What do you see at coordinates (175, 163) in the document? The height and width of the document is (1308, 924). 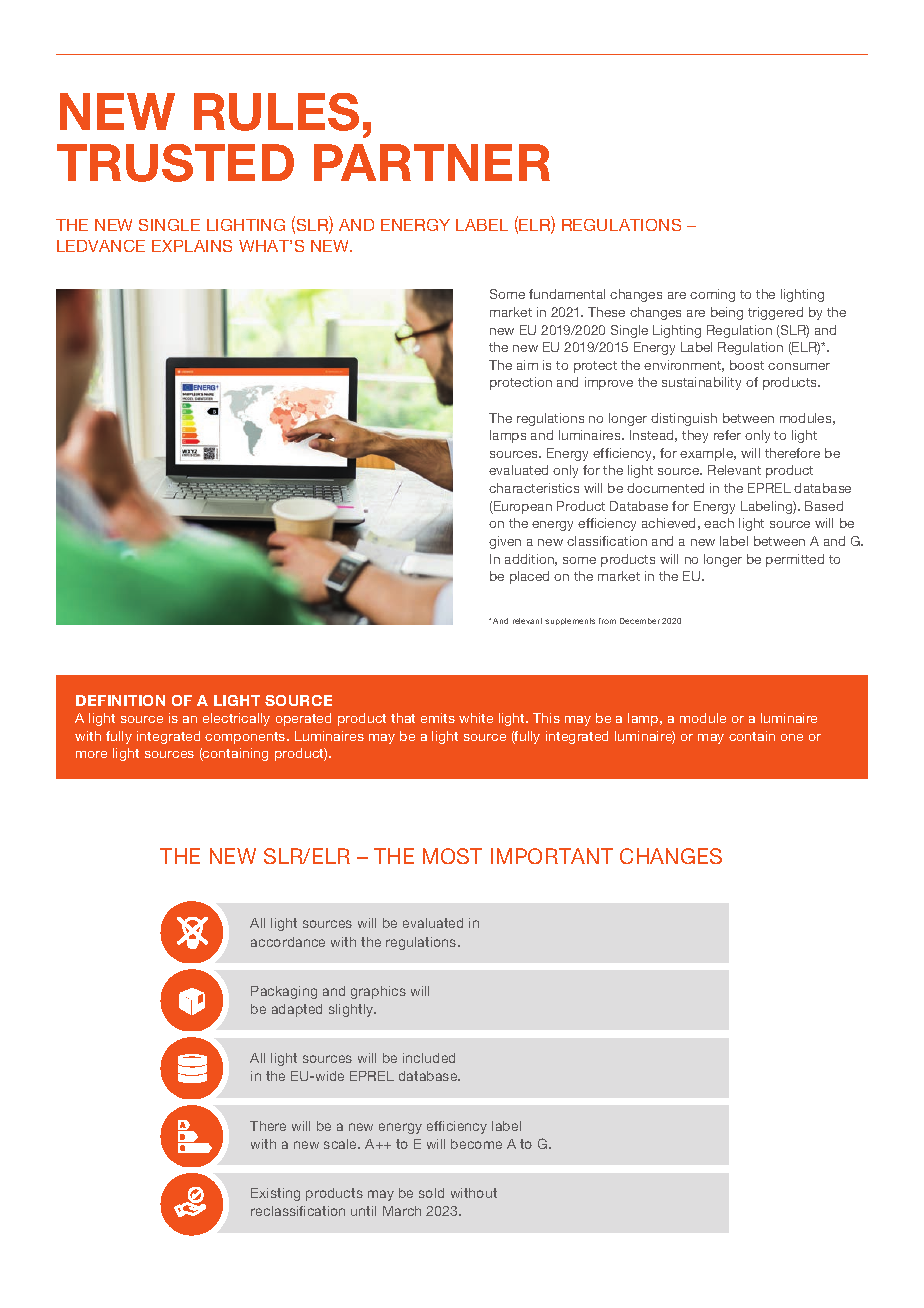 I see `TRUSTED` at bounding box center [175, 163].
